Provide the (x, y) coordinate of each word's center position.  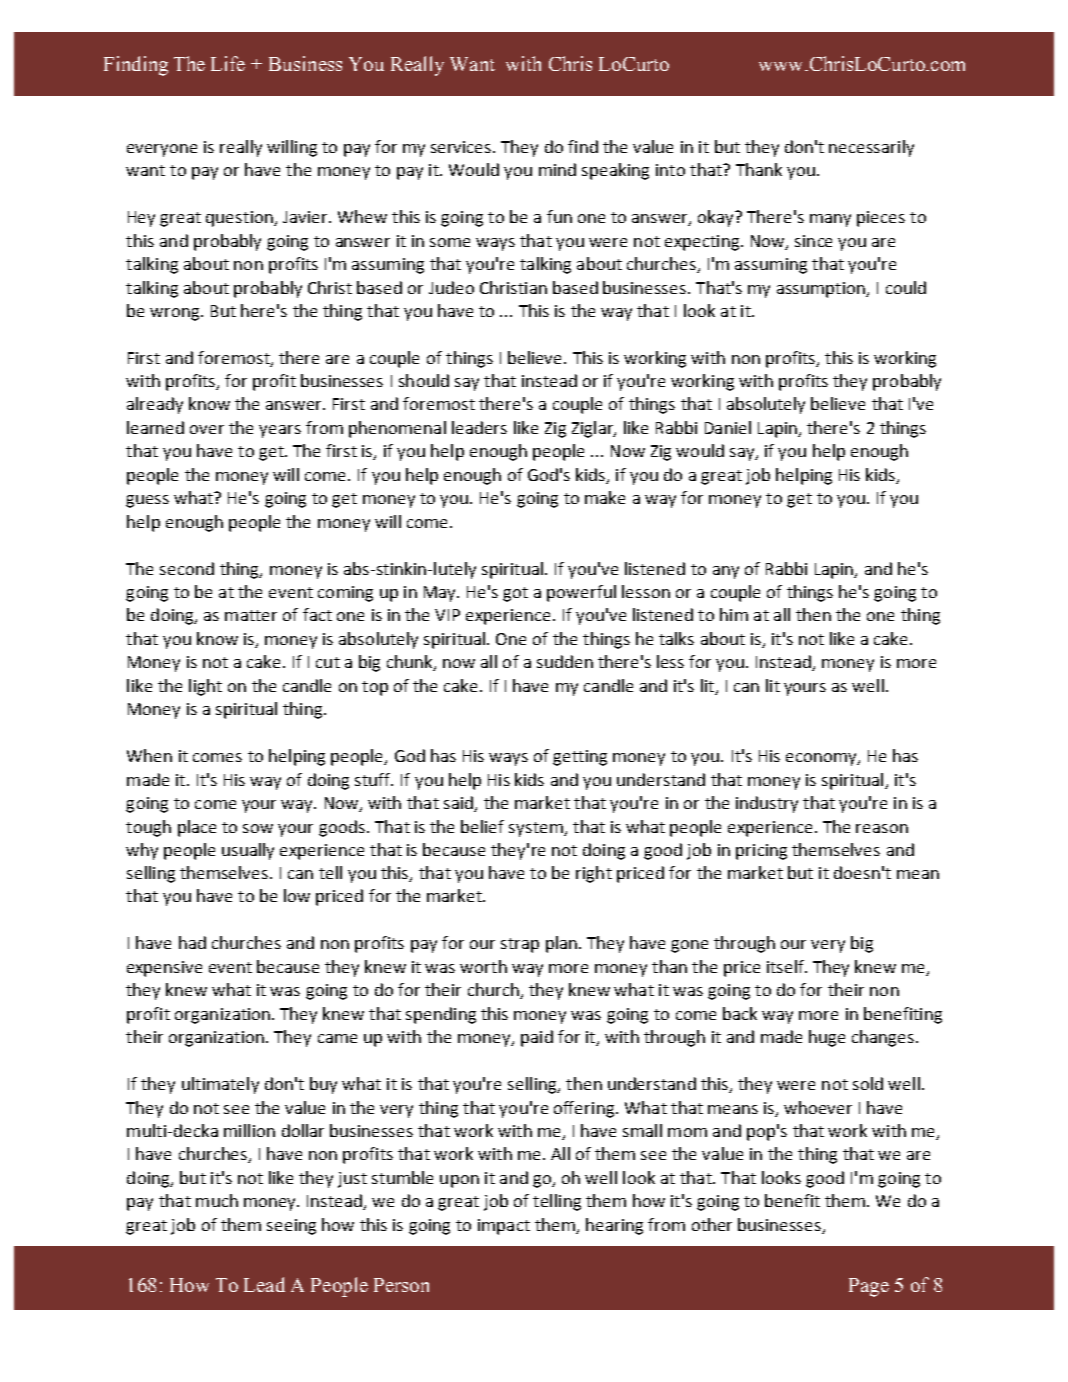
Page (869, 1287)
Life (228, 63)
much (217, 1200)
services (462, 147)
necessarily (871, 148)
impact (504, 1227)
